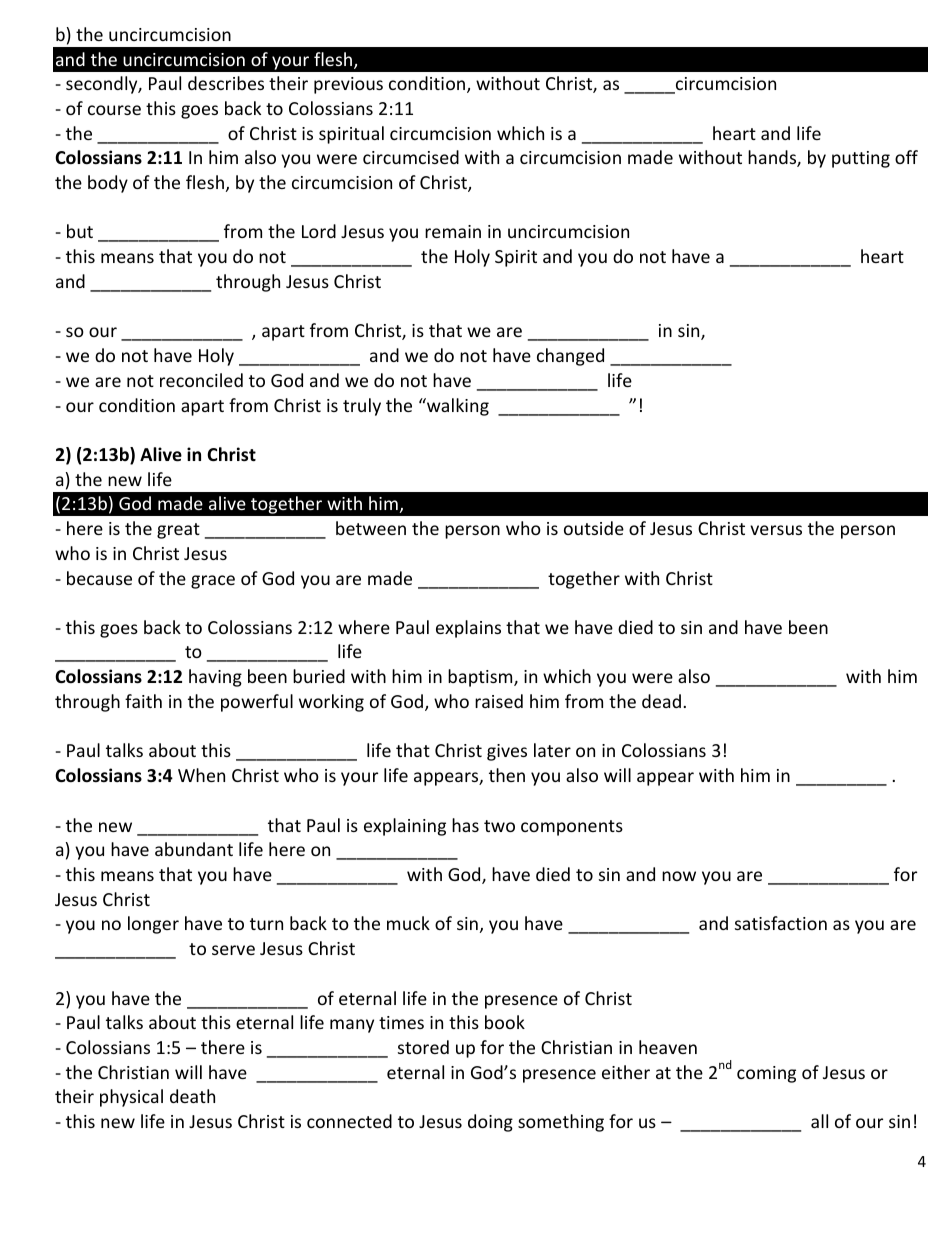 This image has height=1233, width=952. What do you see at coordinates (114, 110) in the image?
I see `course` at bounding box center [114, 110].
